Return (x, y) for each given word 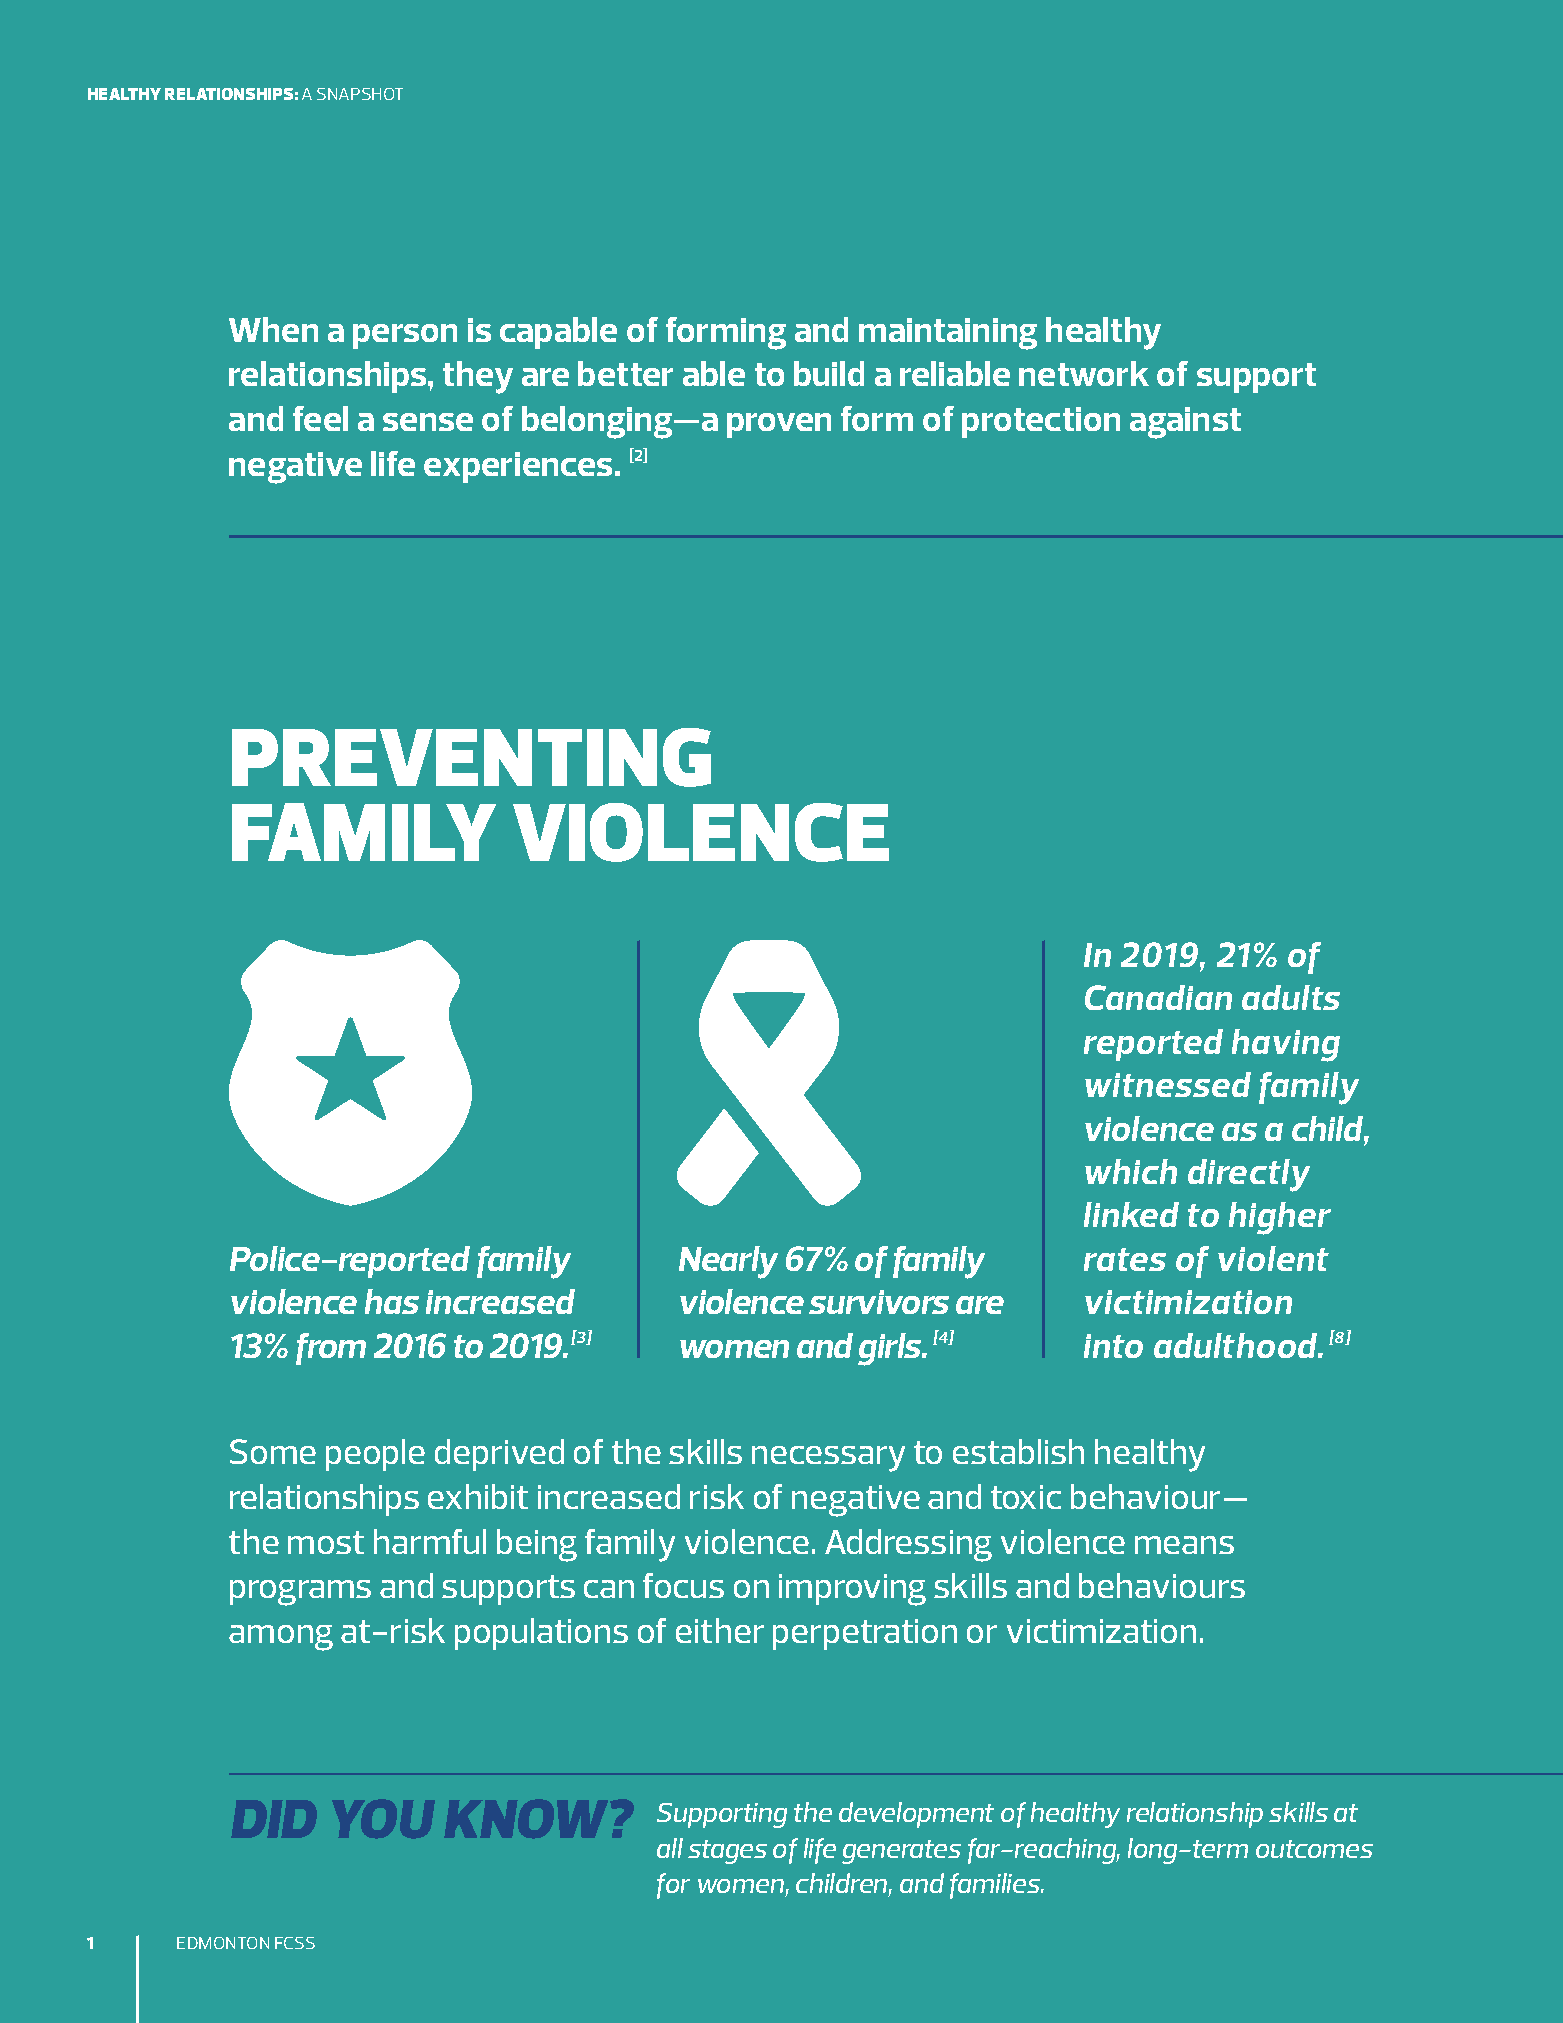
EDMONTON (223, 1943)
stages (727, 1852)
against (1185, 423)
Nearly (728, 1262)
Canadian (1158, 997)
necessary (828, 1459)
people (375, 1455)
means (1184, 1545)
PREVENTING (471, 757)
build (829, 373)
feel (320, 418)
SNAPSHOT (360, 94)
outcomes (1314, 1849)
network (1084, 373)
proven (779, 425)
